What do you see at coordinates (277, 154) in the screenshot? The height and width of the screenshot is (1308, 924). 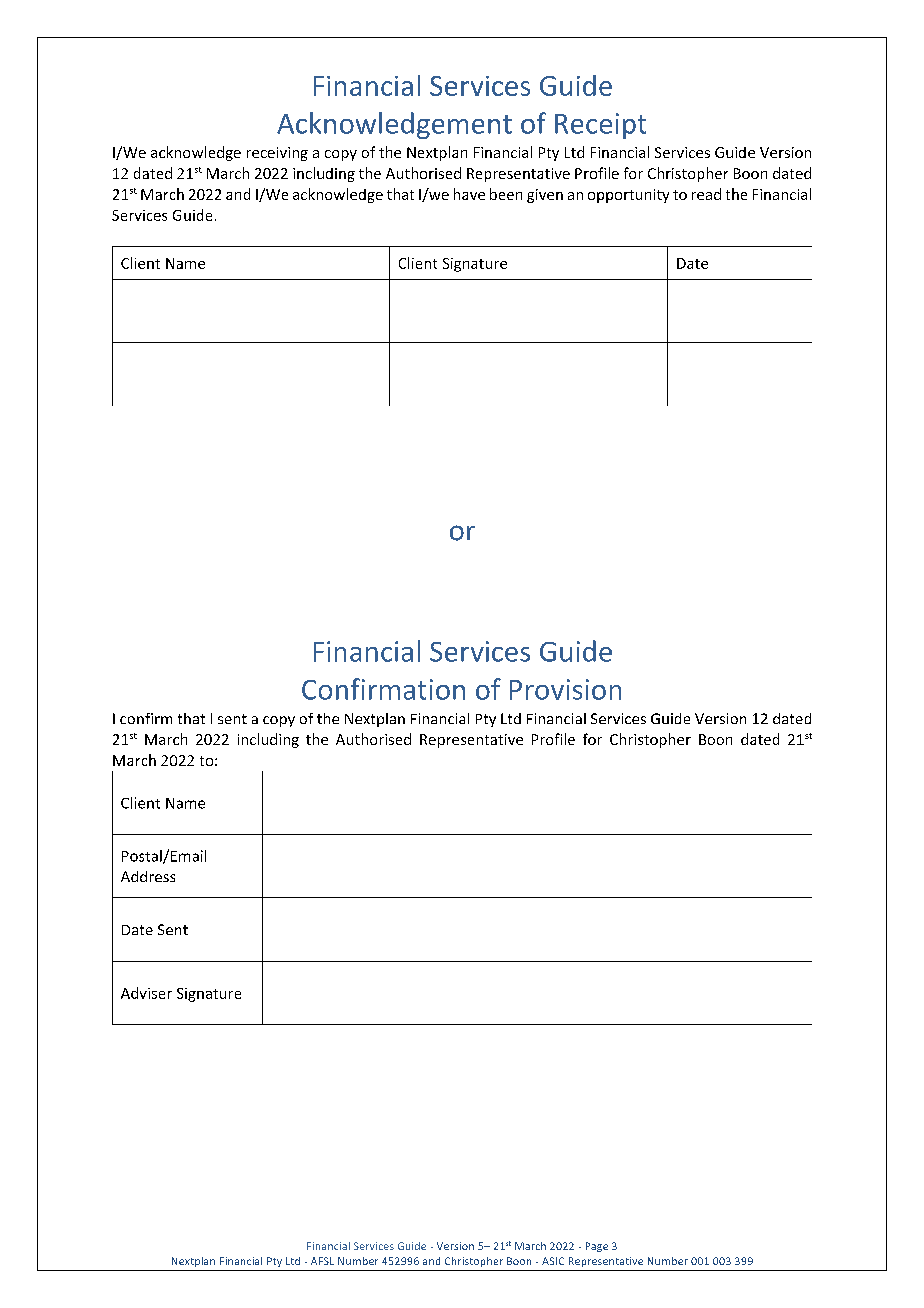 I see `receiving` at bounding box center [277, 154].
